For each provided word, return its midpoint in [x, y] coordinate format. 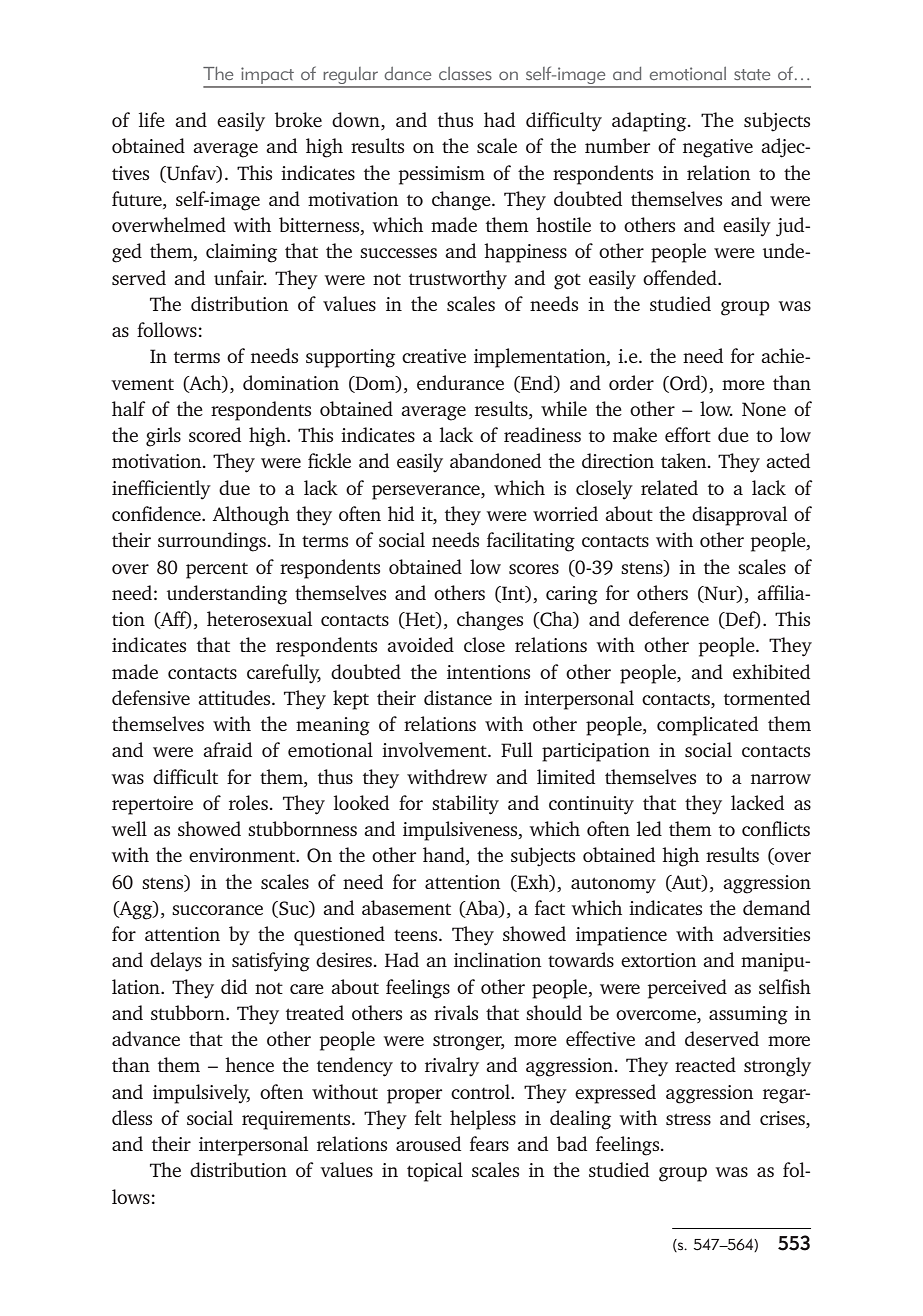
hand [445, 856]
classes [465, 73]
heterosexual [259, 618]
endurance [460, 382]
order [631, 382]
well [129, 828]
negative [718, 148]
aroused [428, 1143]
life [152, 119]
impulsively [201, 1094]
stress [688, 1119]
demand [776, 907]
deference [669, 618]
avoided [420, 644]
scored [215, 434]
